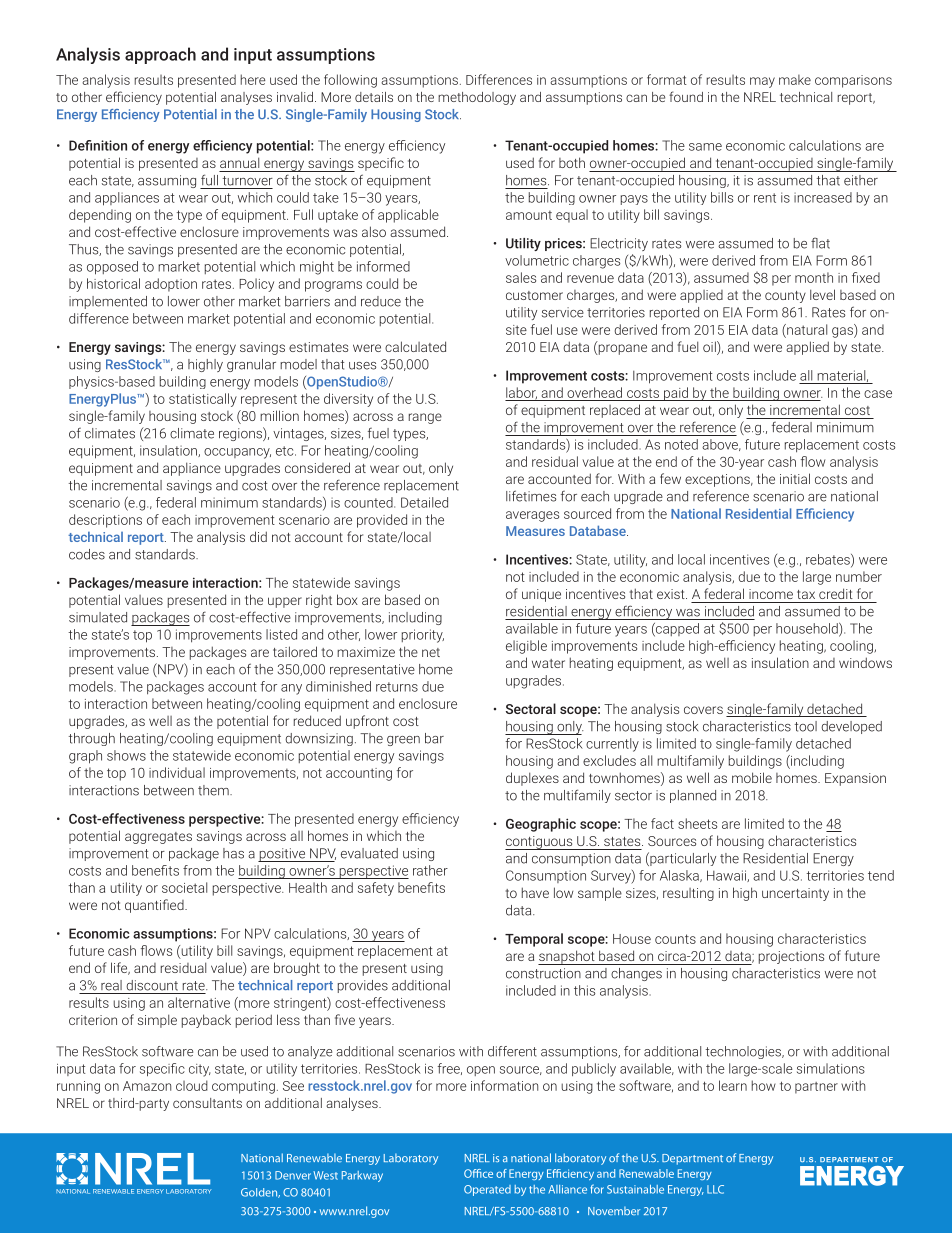 This screenshot has height=1233, width=952. Describe the element at coordinates (98, 617) in the screenshot. I see `simulated` at that location.
